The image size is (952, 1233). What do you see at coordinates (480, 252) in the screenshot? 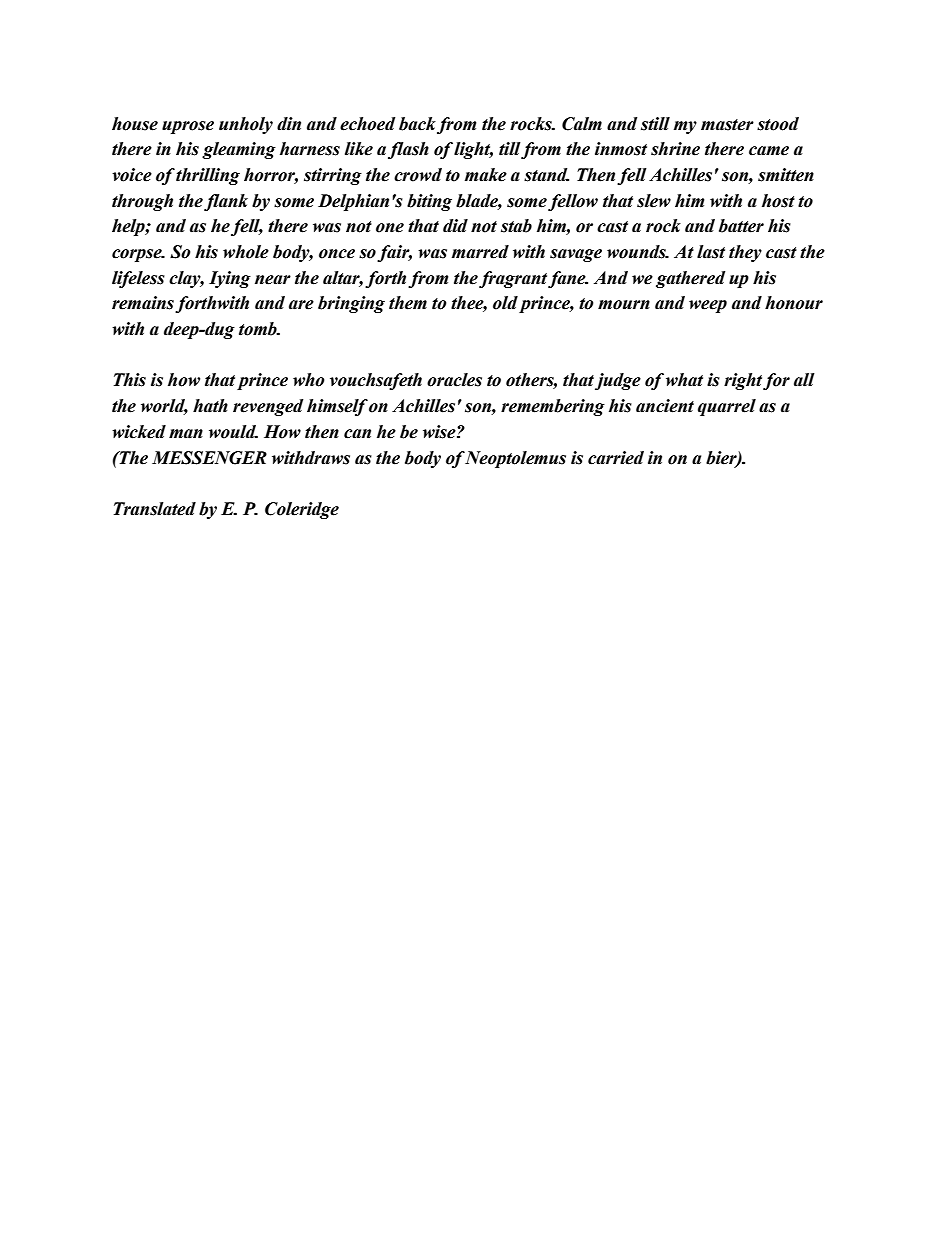
I see `marred` at bounding box center [480, 252].
